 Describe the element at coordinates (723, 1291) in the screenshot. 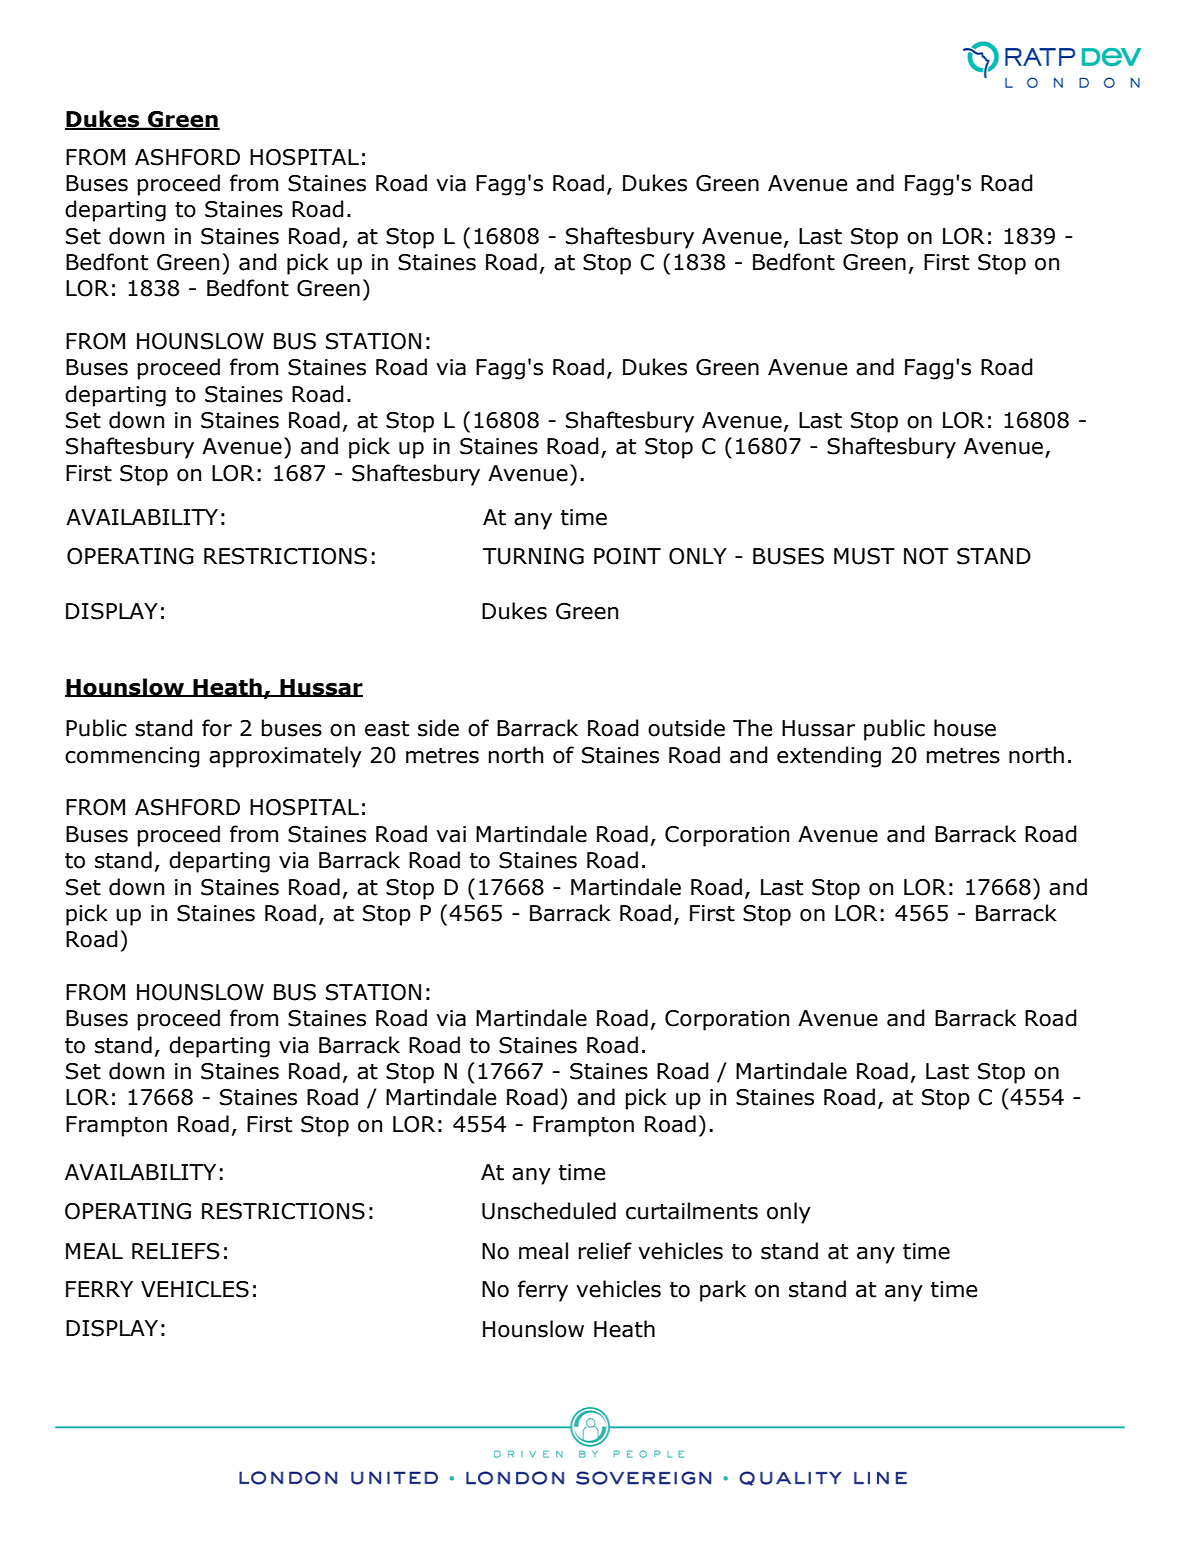

I see `park` at that location.
